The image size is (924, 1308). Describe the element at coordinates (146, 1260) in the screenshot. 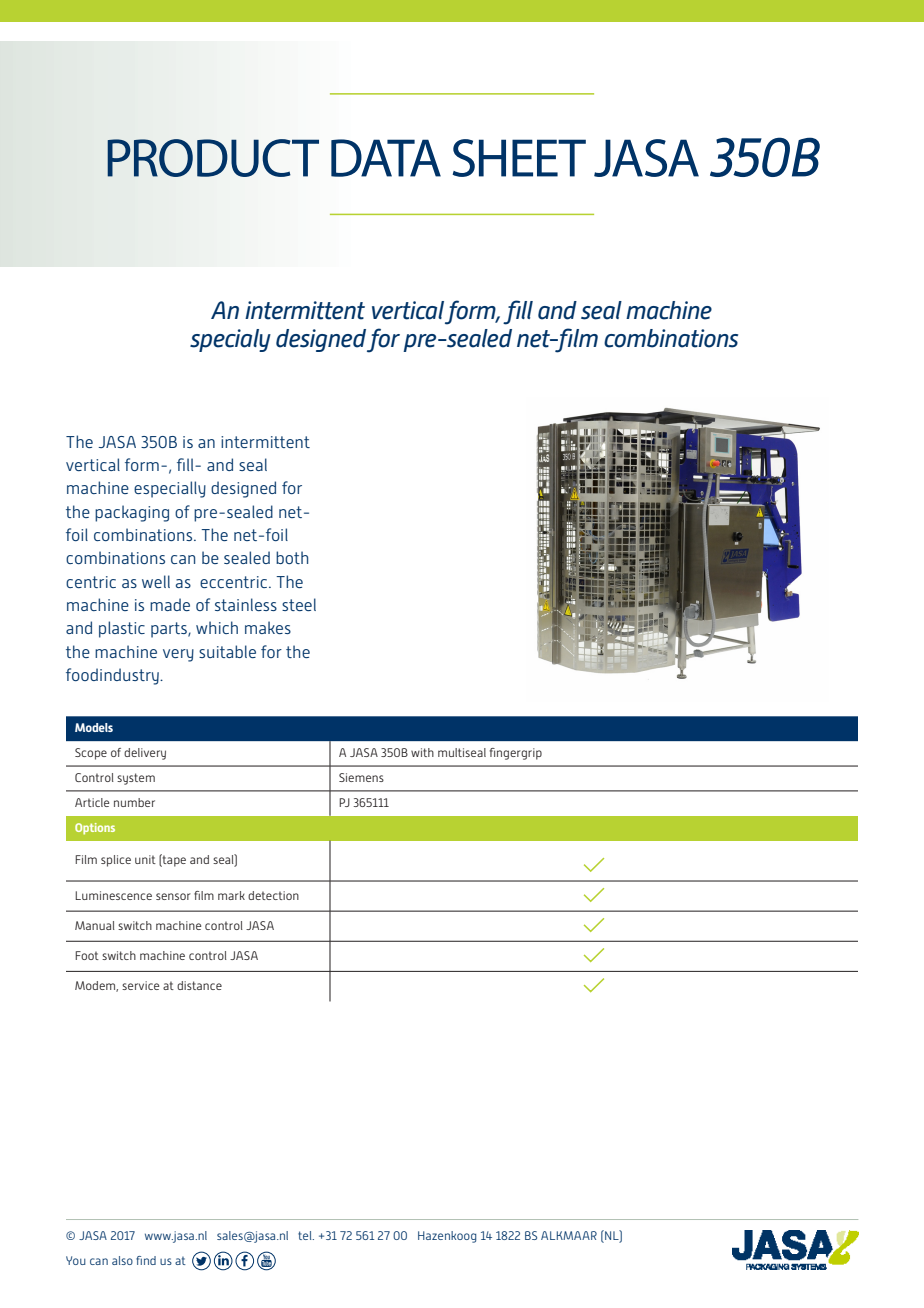

I see `find` at that location.
